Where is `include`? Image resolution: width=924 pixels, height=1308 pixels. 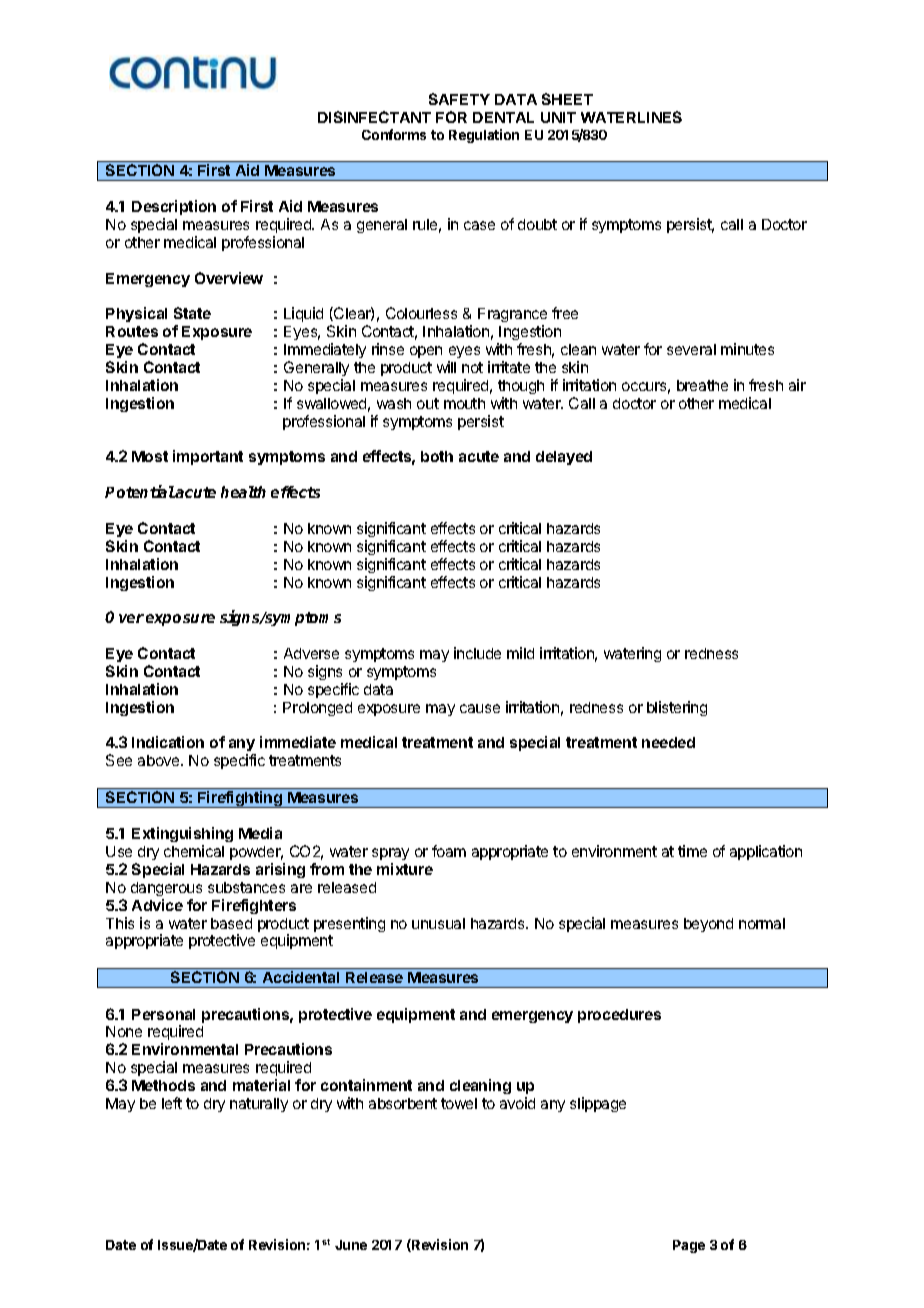
include is located at coordinates (477, 653).
